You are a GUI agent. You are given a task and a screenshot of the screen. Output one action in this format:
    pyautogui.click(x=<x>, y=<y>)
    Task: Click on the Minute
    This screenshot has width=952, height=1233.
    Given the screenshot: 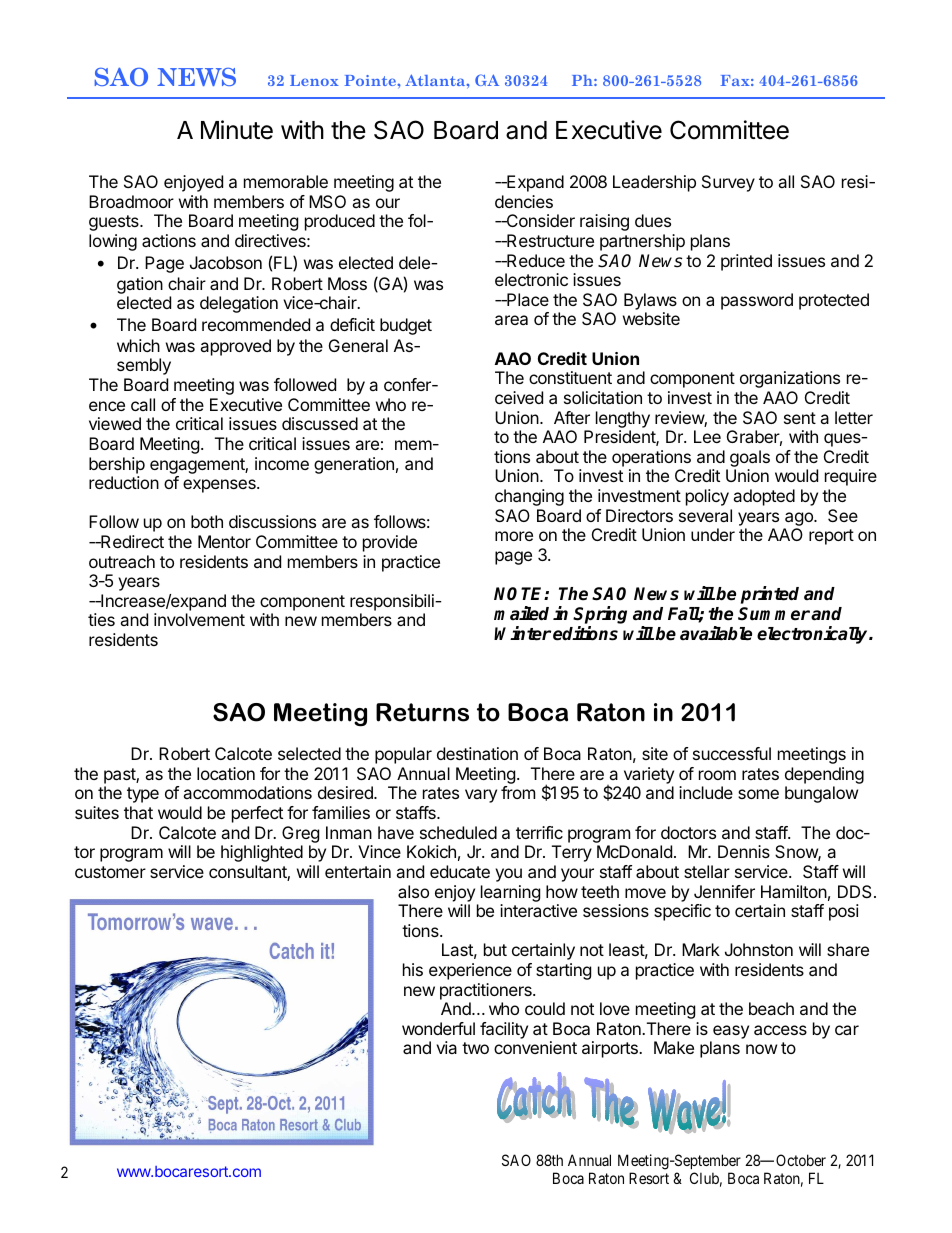 What is the action you would take?
    pyautogui.click(x=237, y=130)
